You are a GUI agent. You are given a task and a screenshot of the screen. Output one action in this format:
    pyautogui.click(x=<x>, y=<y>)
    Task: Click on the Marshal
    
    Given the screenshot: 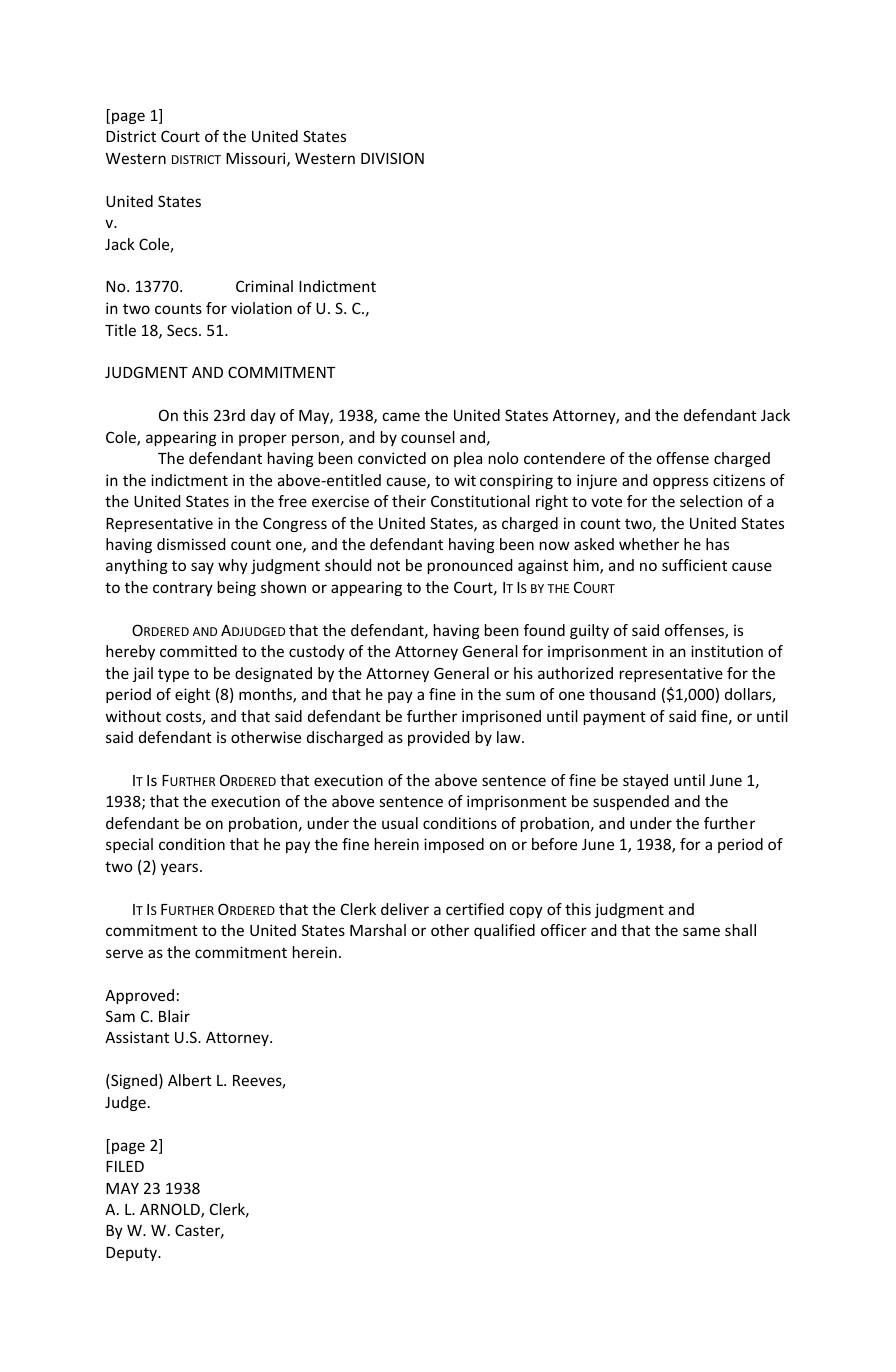 What is the action you would take?
    pyautogui.click(x=378, y=930)
